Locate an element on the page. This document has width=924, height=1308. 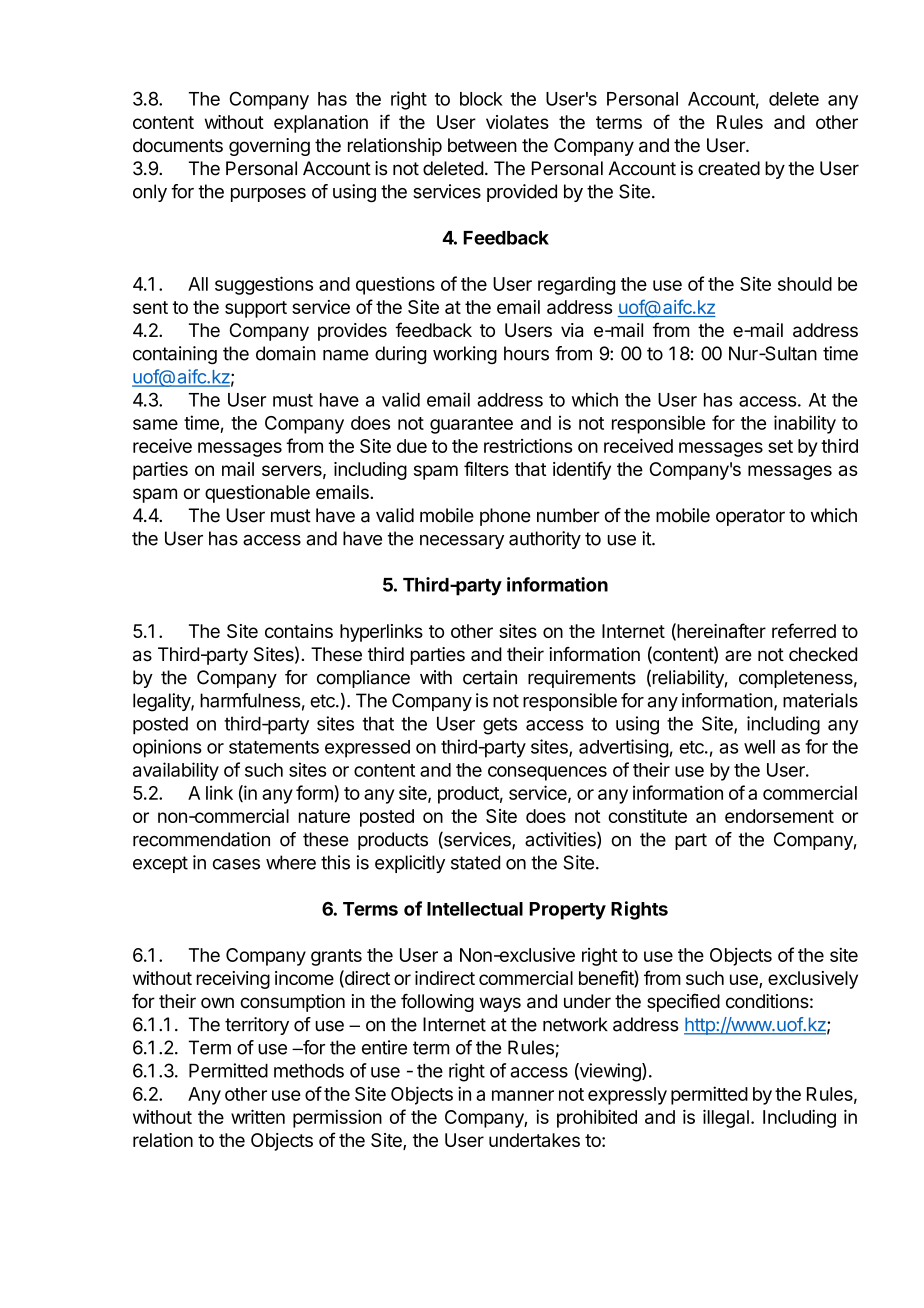
Intellectual is located at coordinates (475, 909).
